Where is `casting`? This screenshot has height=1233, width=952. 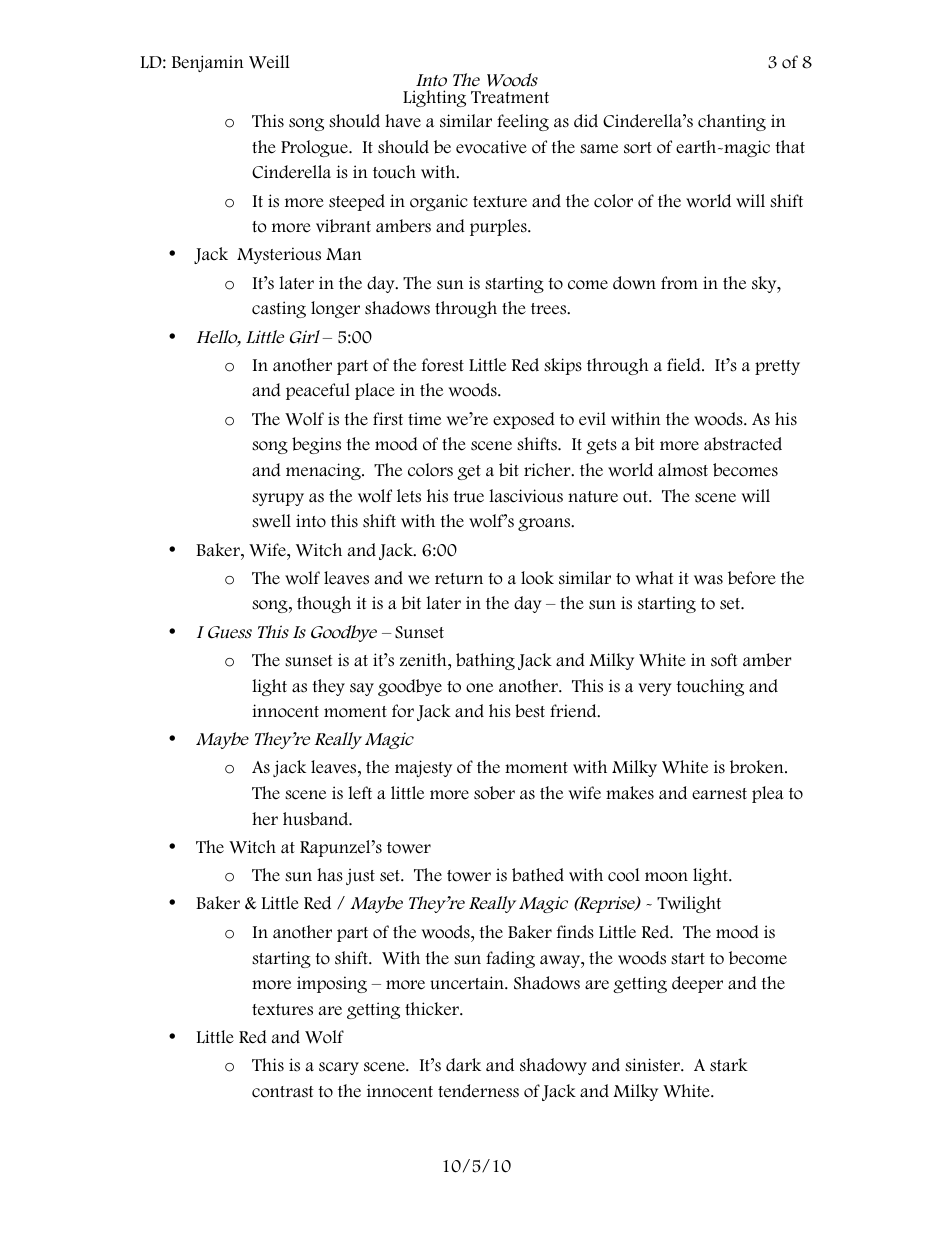
casting is located at coordinates (279, 309).
